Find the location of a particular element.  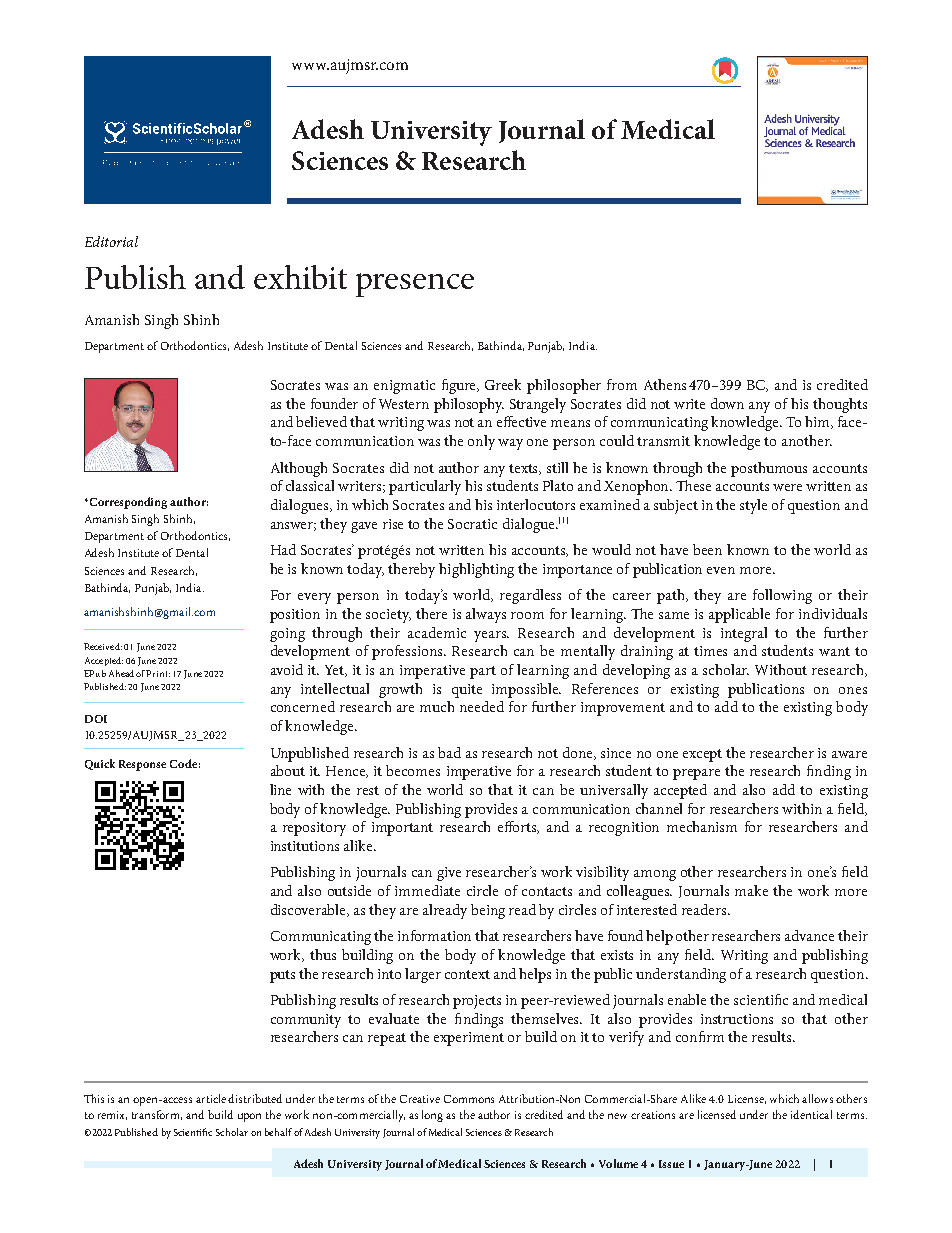

identical is located at coordinates (811, 1114).
